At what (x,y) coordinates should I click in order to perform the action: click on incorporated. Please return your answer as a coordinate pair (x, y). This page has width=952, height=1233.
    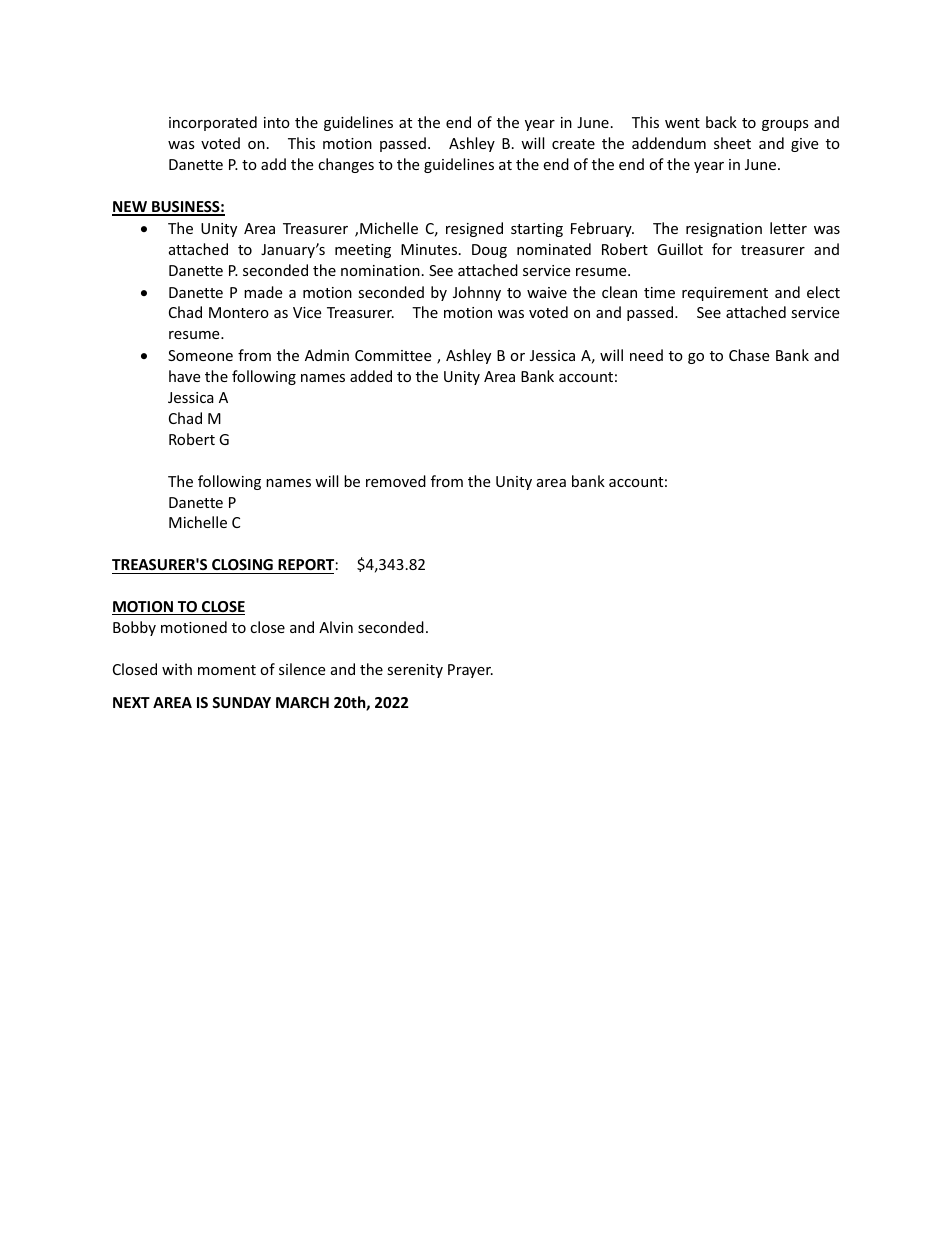
    Looking at the image, I should click on (213, 123).
